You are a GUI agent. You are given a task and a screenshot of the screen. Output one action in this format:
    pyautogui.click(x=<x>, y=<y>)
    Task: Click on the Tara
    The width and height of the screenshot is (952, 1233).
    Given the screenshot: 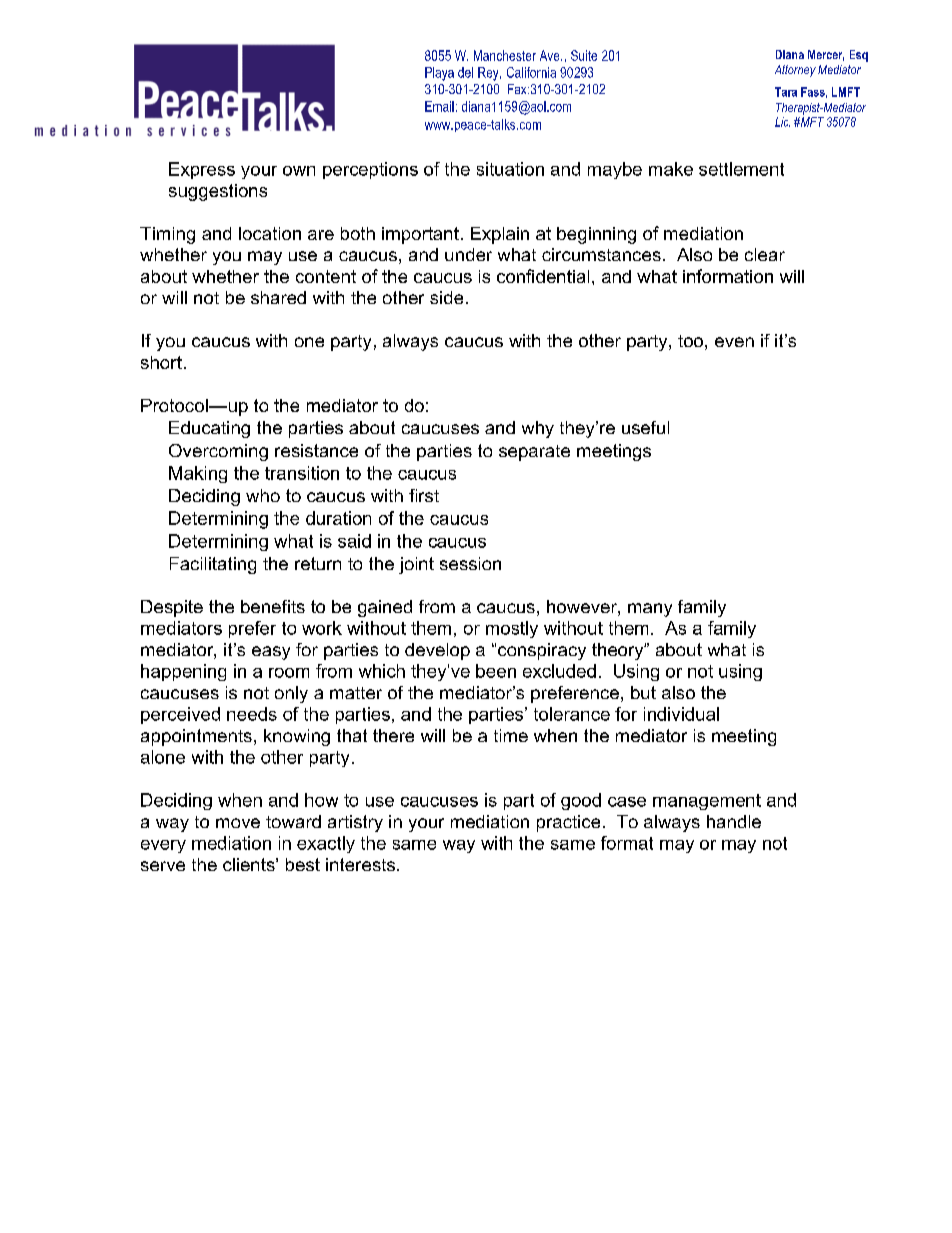 What is the action you would take?
    pyautogui.click(x=786, y=92)
